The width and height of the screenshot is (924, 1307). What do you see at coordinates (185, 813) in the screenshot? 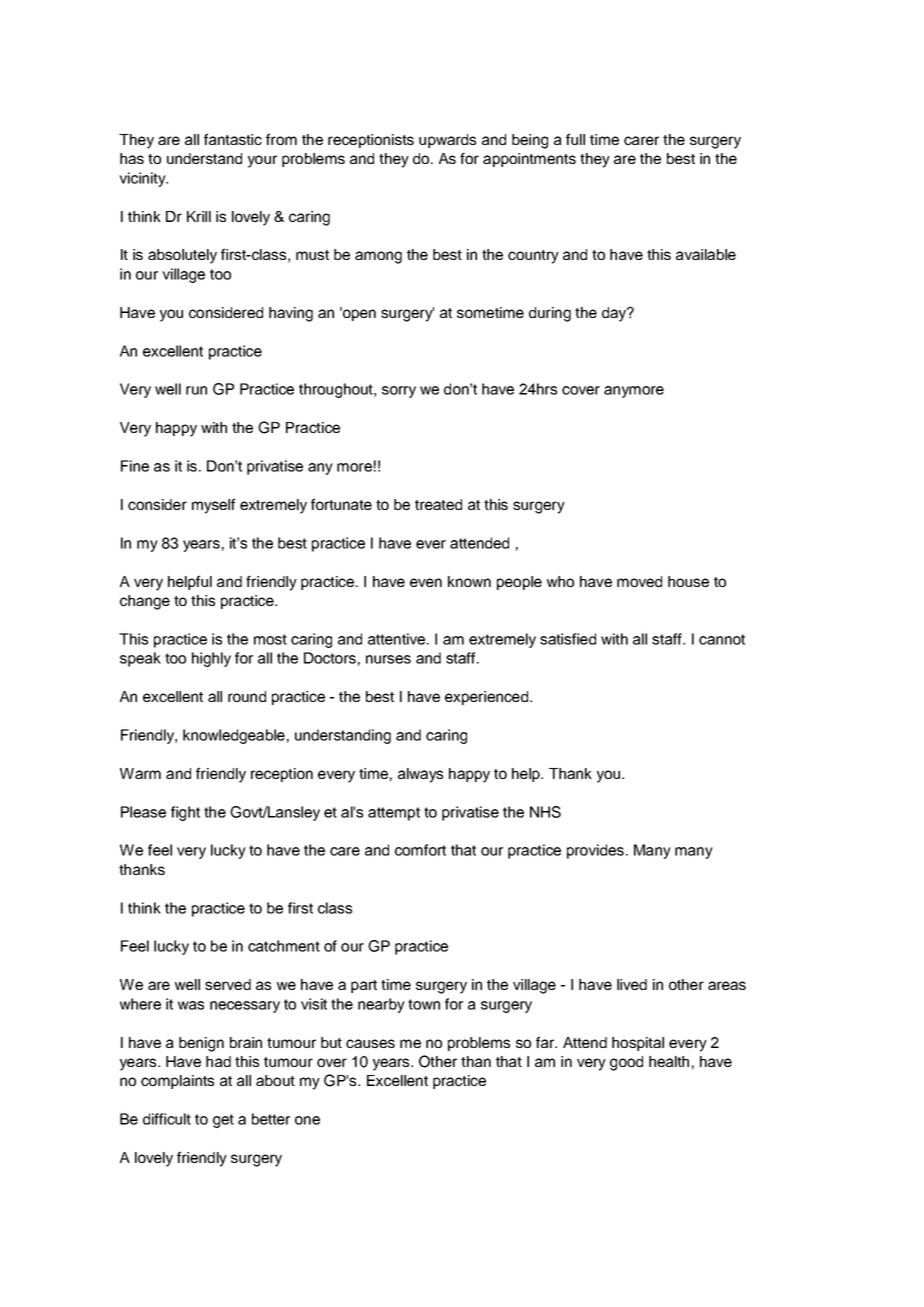
I see `fight` at bounding box center [185, 813].
